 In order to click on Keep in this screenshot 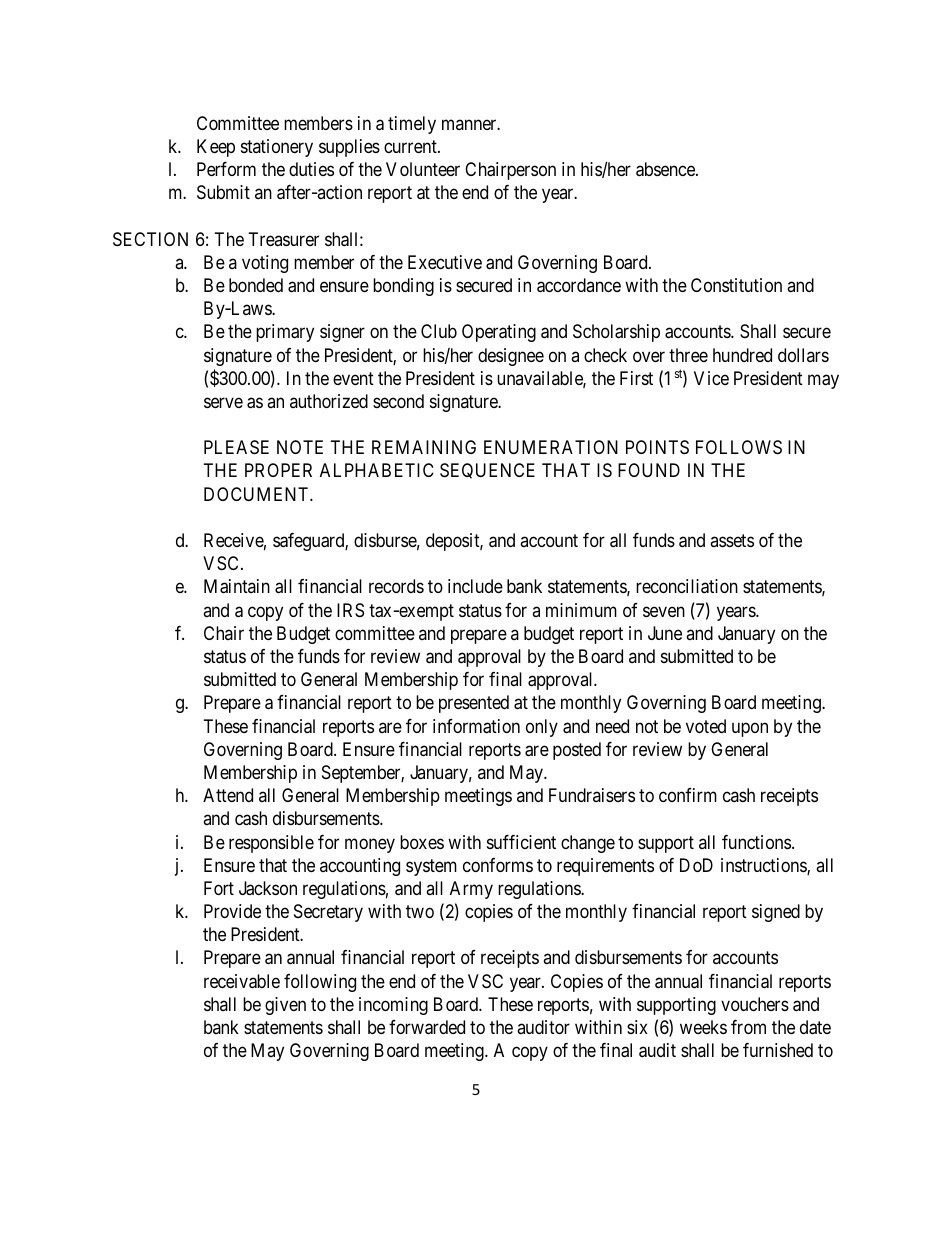, I will do `click(216, 148)`.
